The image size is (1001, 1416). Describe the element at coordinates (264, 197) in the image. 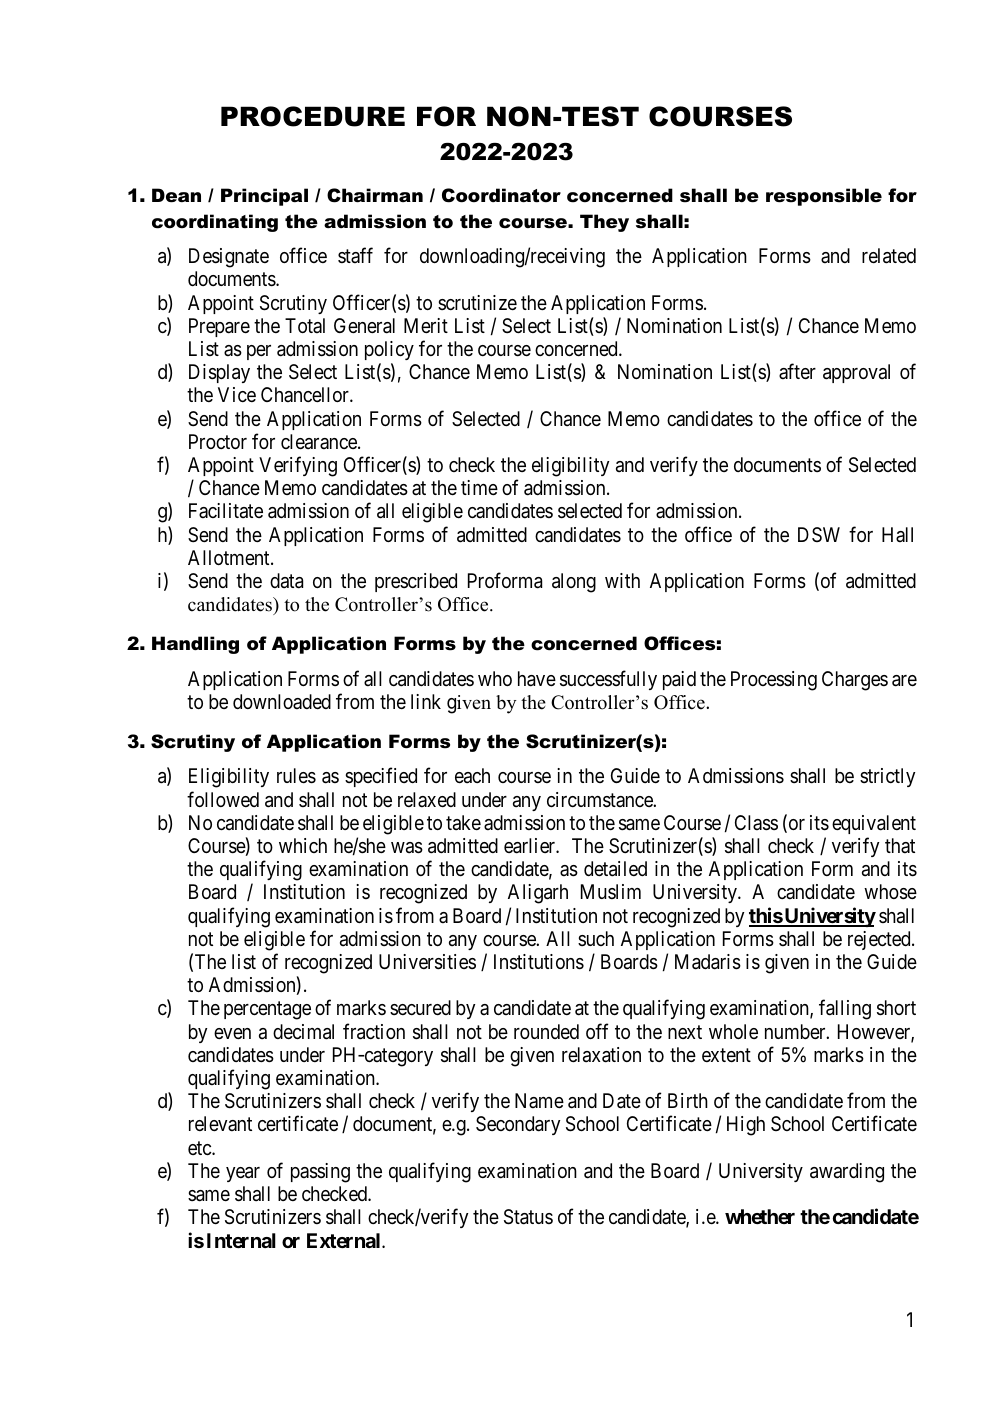

I see `Principal` at that location.
